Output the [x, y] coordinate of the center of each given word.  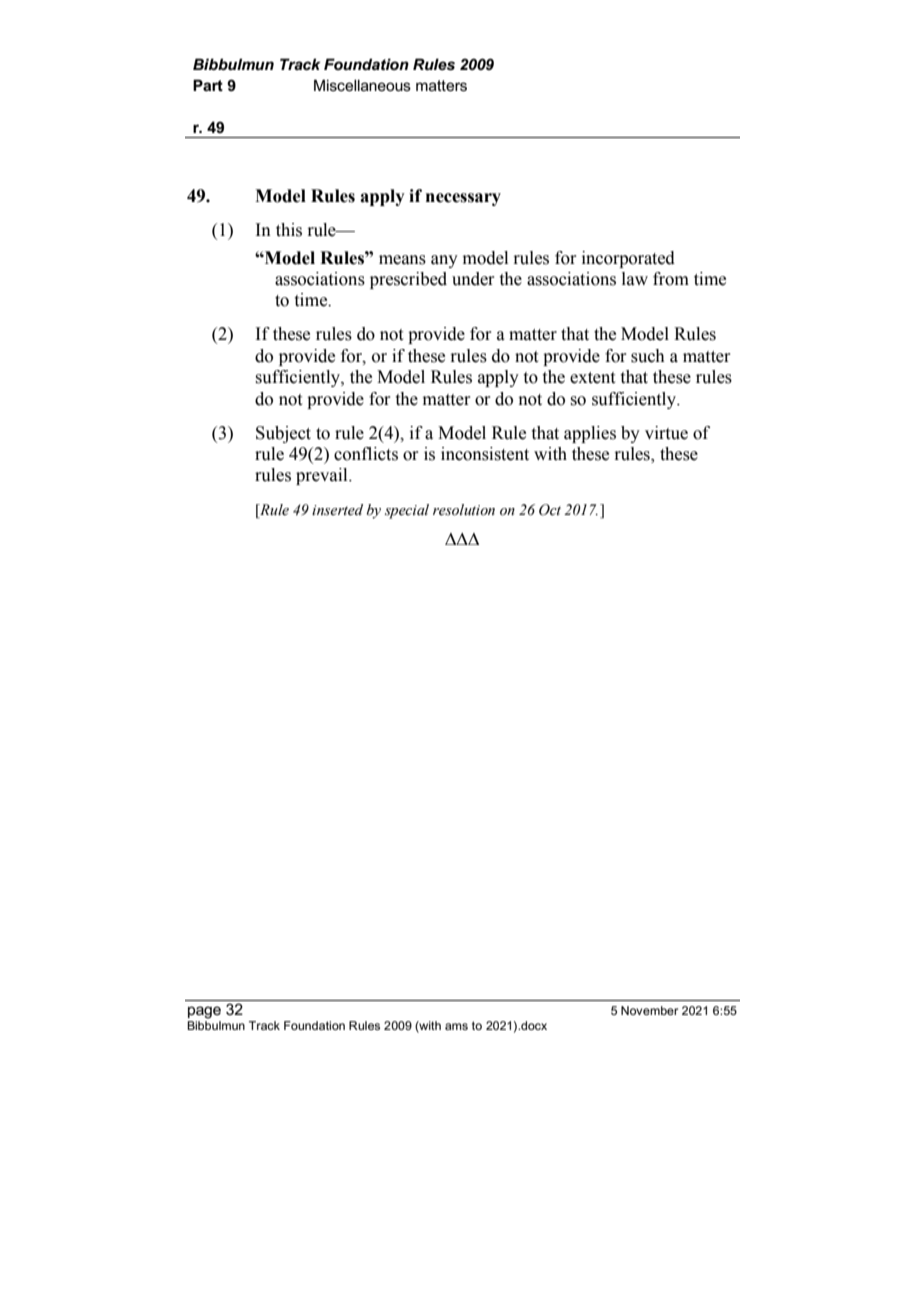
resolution [464, 510]
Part [208, 85]
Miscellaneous [362, 85]
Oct [550, 510]
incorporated [628, 259]
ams [456, 1026]
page [204, 1012]
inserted [337, 510]
